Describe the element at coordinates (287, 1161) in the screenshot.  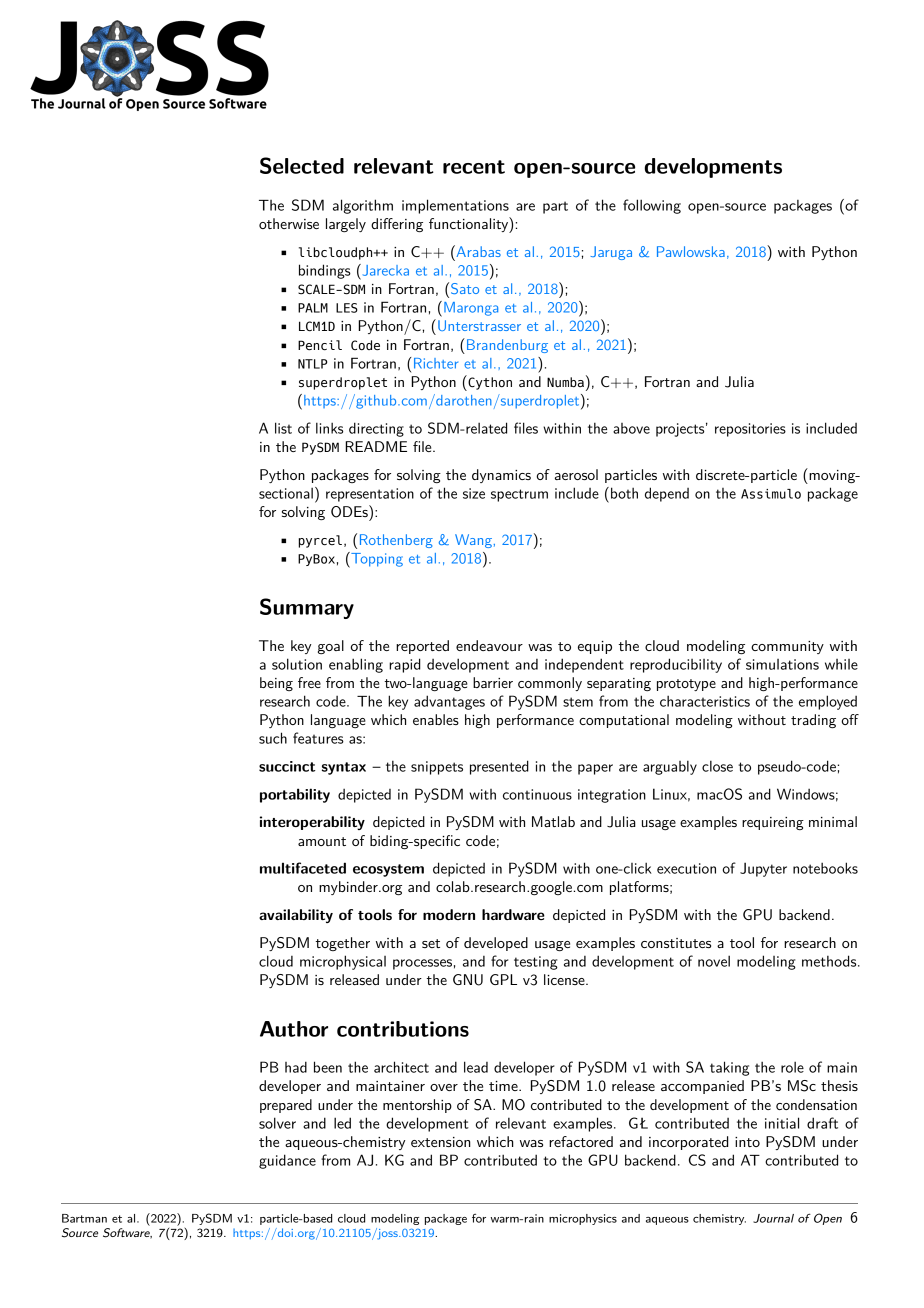
I see `guidance` at that location.
